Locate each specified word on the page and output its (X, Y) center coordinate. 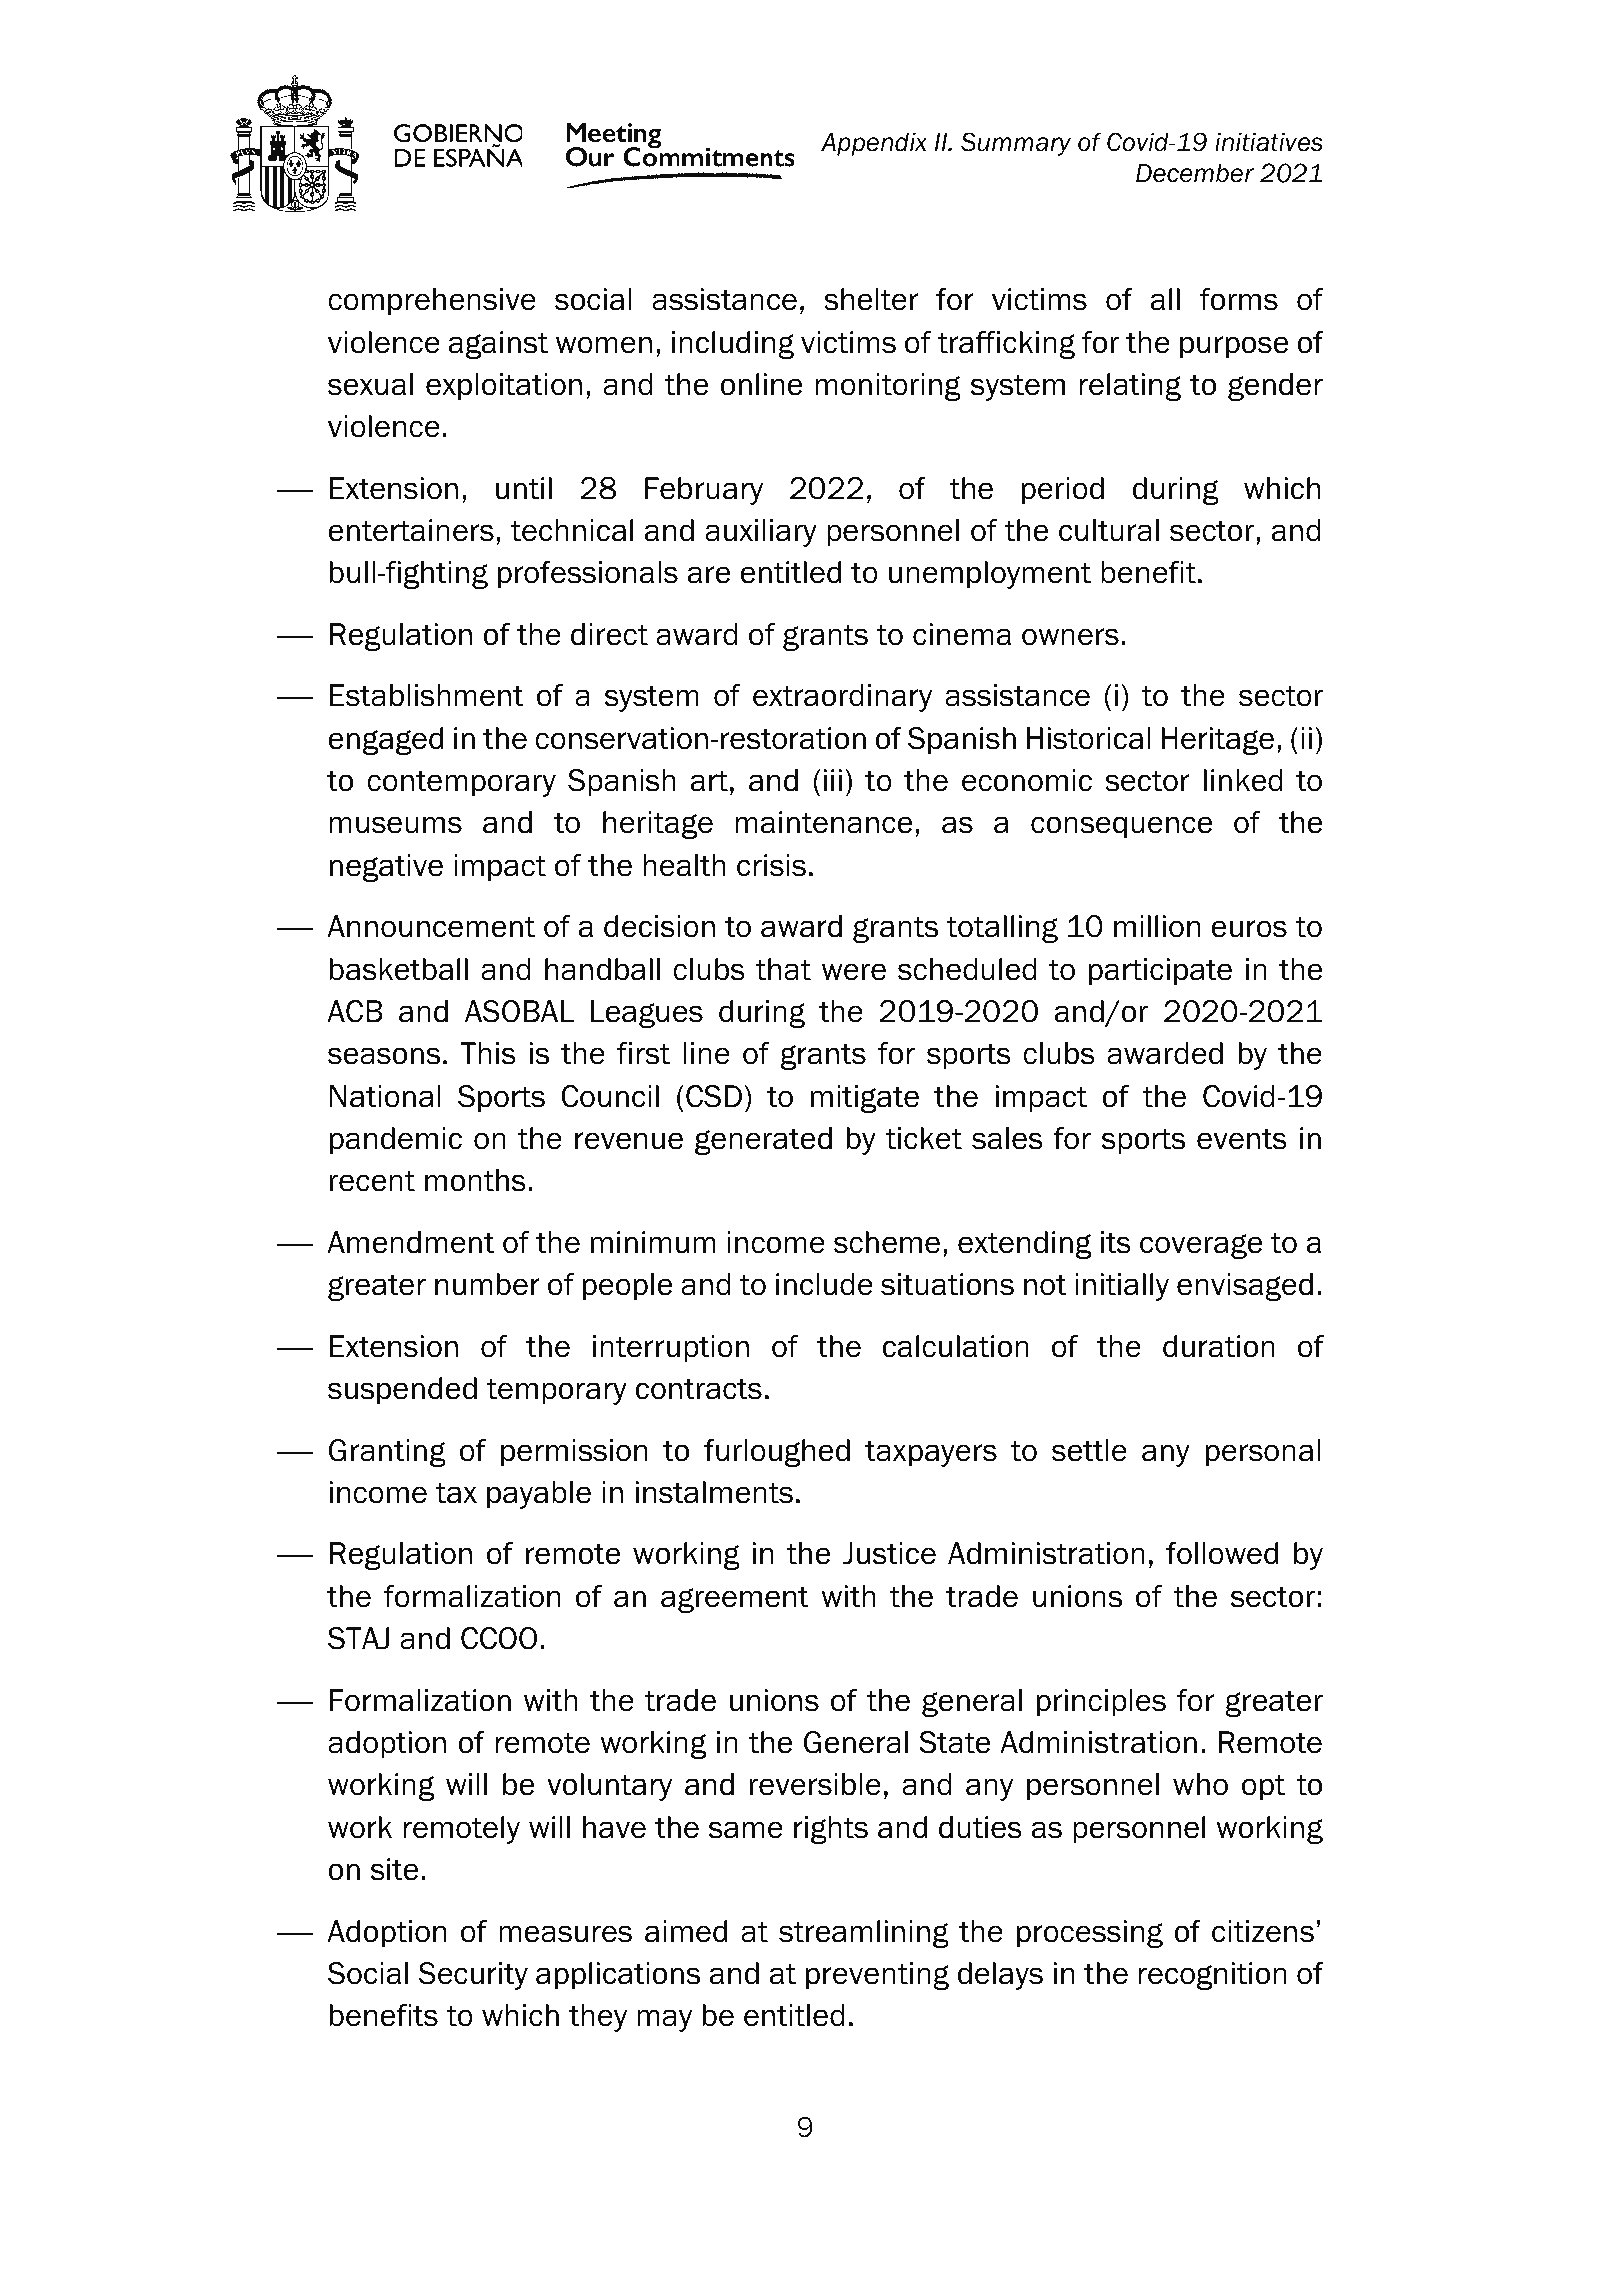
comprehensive (432, 302)
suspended (402, 1391)
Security (473, 1976)
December (1195, 173)
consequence (1121, 827)
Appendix (874, 144)
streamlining (864, 1934)
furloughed (777, 1453)
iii (833, 780)
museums (396, 825)
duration (1219, 1346)
